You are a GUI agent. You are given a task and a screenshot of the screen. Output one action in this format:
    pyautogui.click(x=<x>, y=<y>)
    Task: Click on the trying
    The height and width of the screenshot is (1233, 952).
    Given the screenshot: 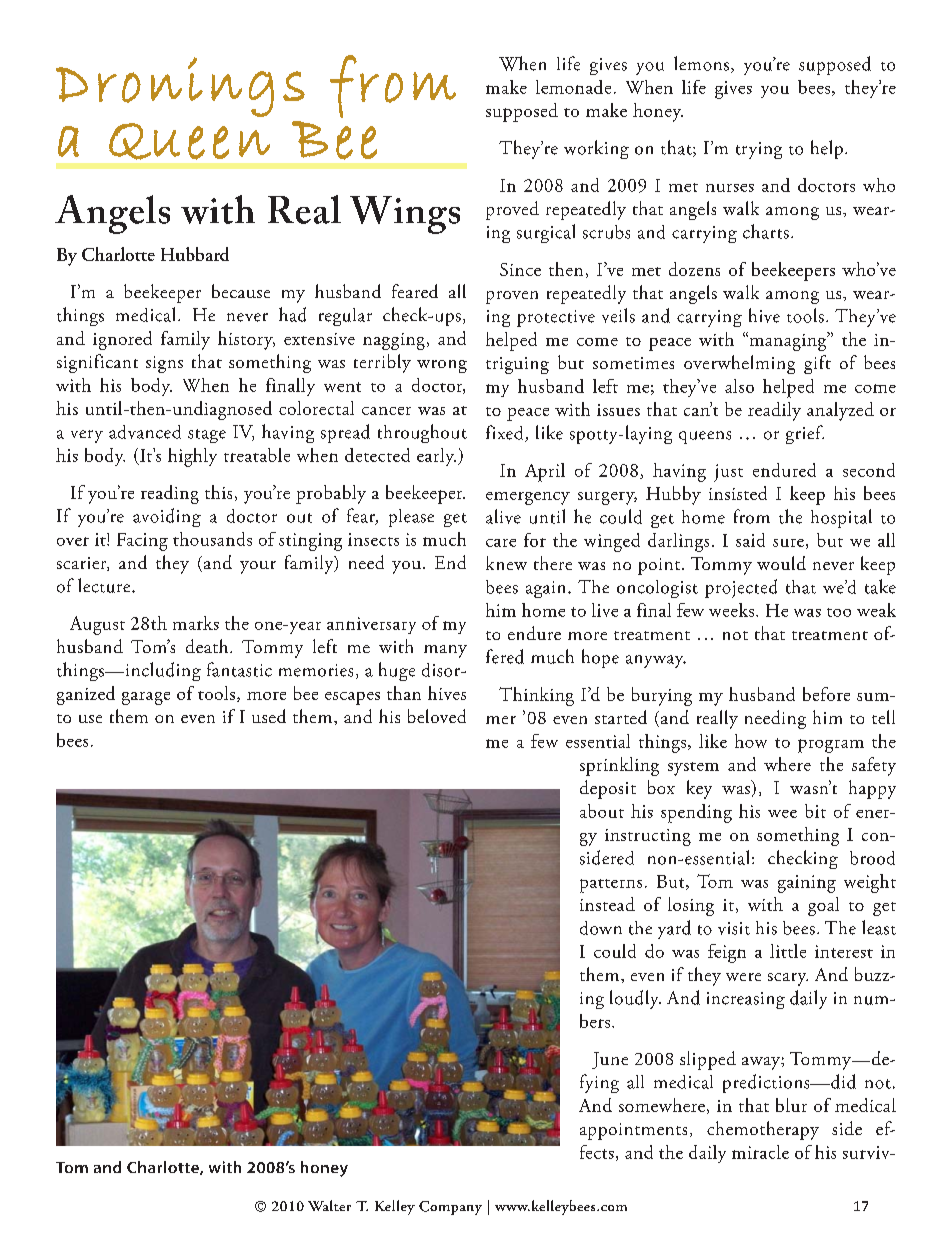 What is the action you would take?
    pyautogui.click(x=759, y=150)
